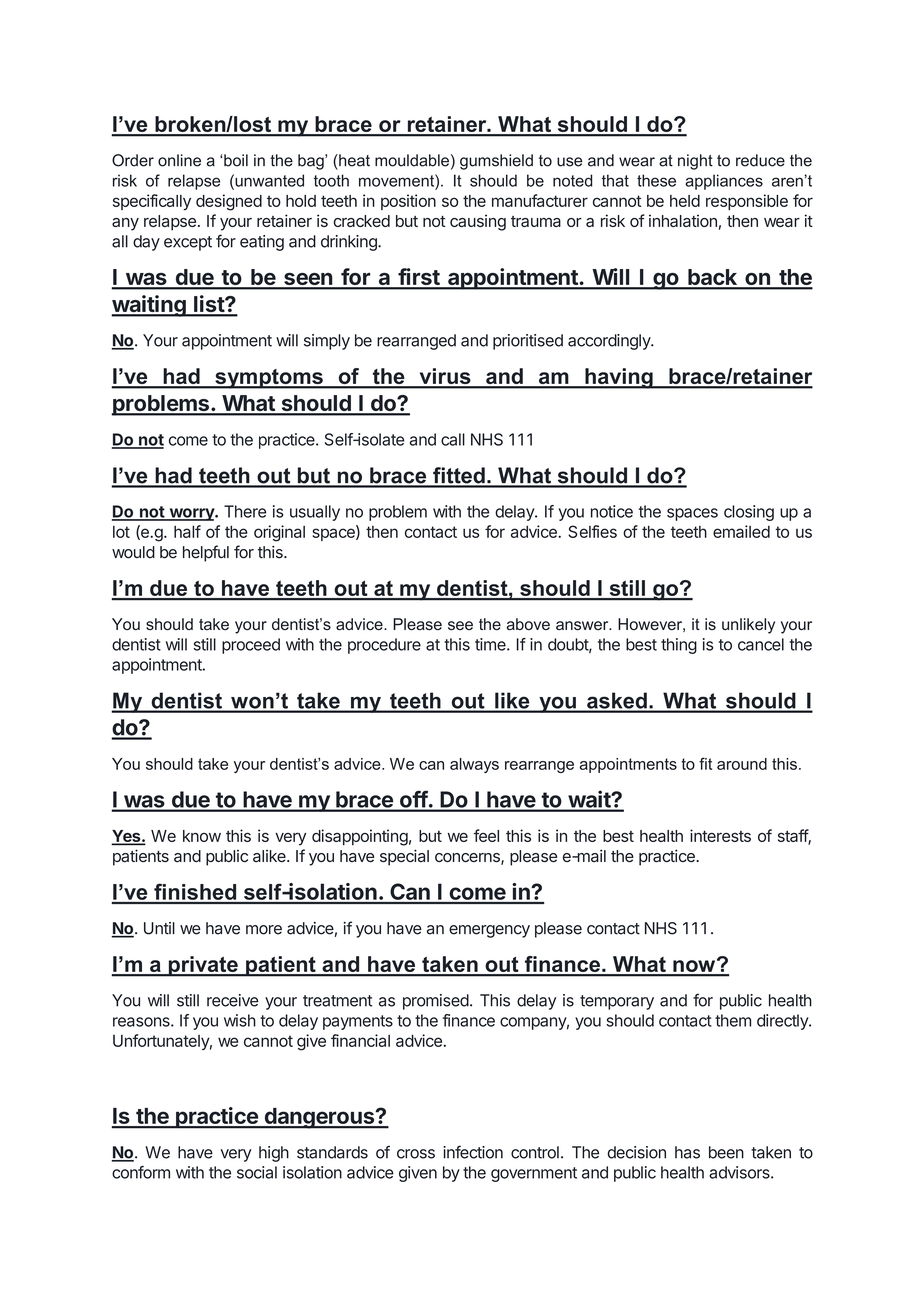 The height and width of the page is (1308, 924). What do you see at coordinates (491, 644) in the page?
I see `time` at bounding box center [491, 644].
